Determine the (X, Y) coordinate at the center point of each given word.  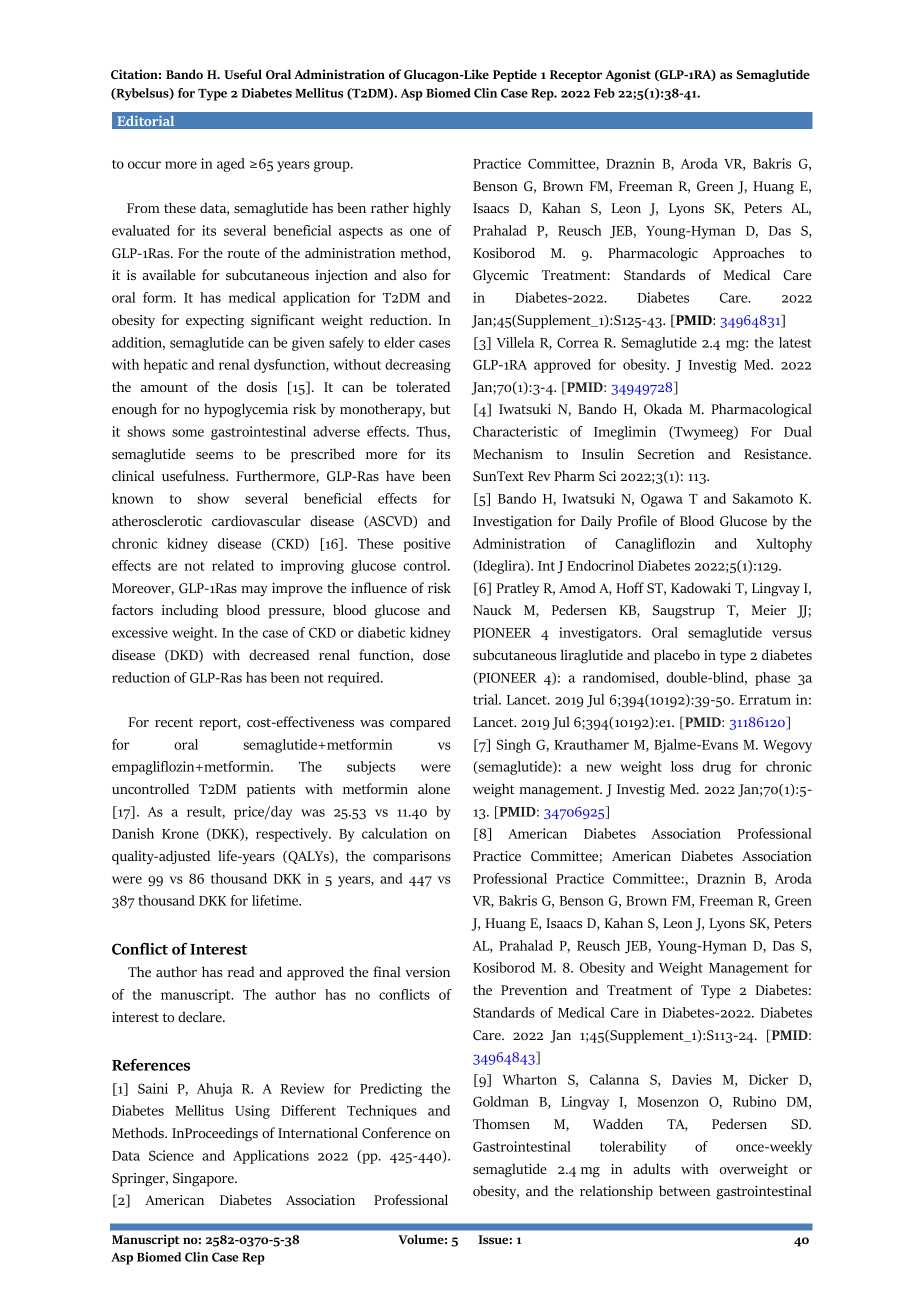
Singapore (204, 1180)
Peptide (515, 75)
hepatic (166, 366)
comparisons (412, 858)
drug (717, 768)
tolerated (423, 386)
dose (436, 654)
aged (230, 165)
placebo (677, 656)
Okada (663, 409)
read (241, 971)
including (190, 611)
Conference (396, 1132)
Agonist (628, 75)
